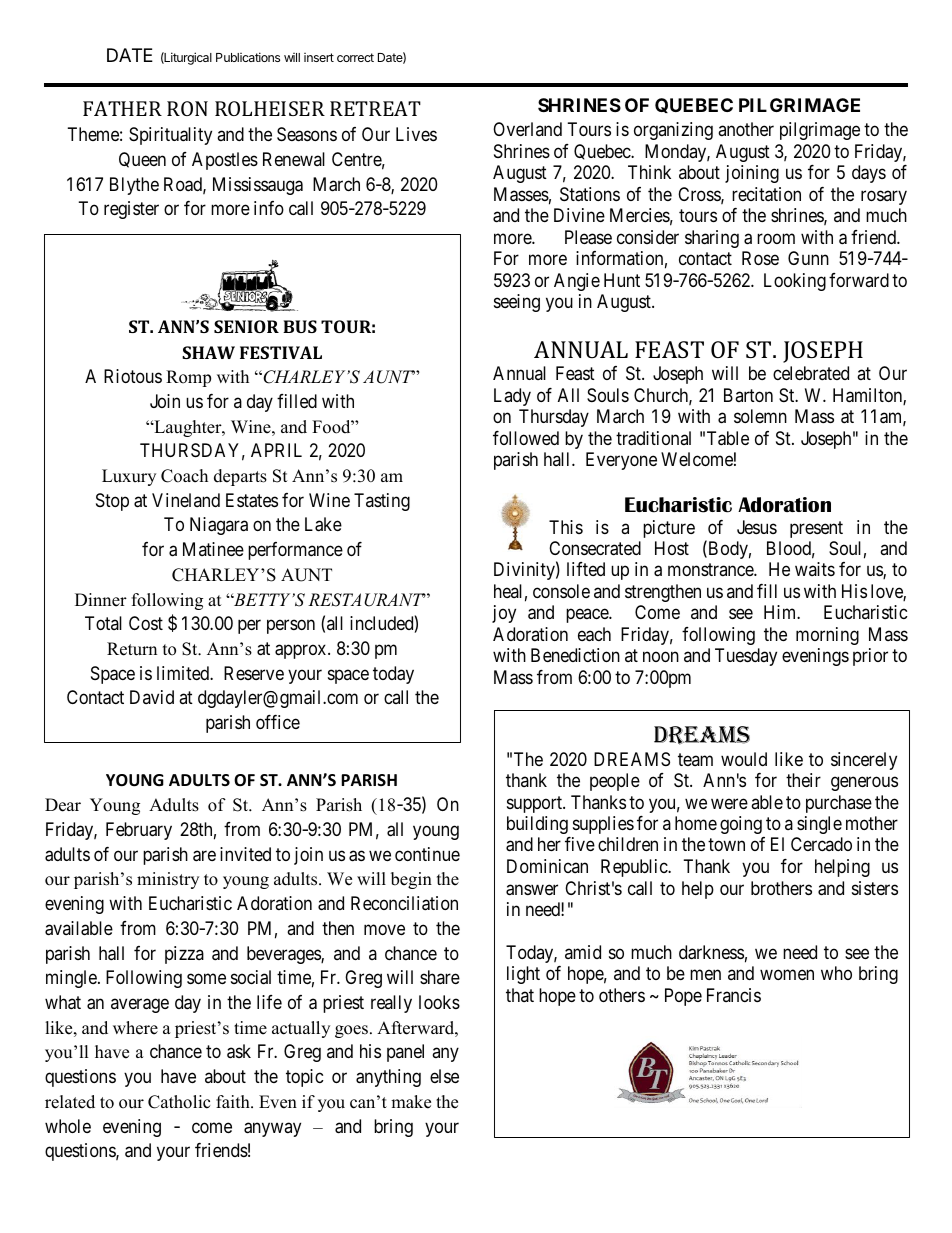 The image size is (952, 1233). What do you see at coordinates (444, 1076) in the page?
I see `else` at bounding box center [444, 1076].
